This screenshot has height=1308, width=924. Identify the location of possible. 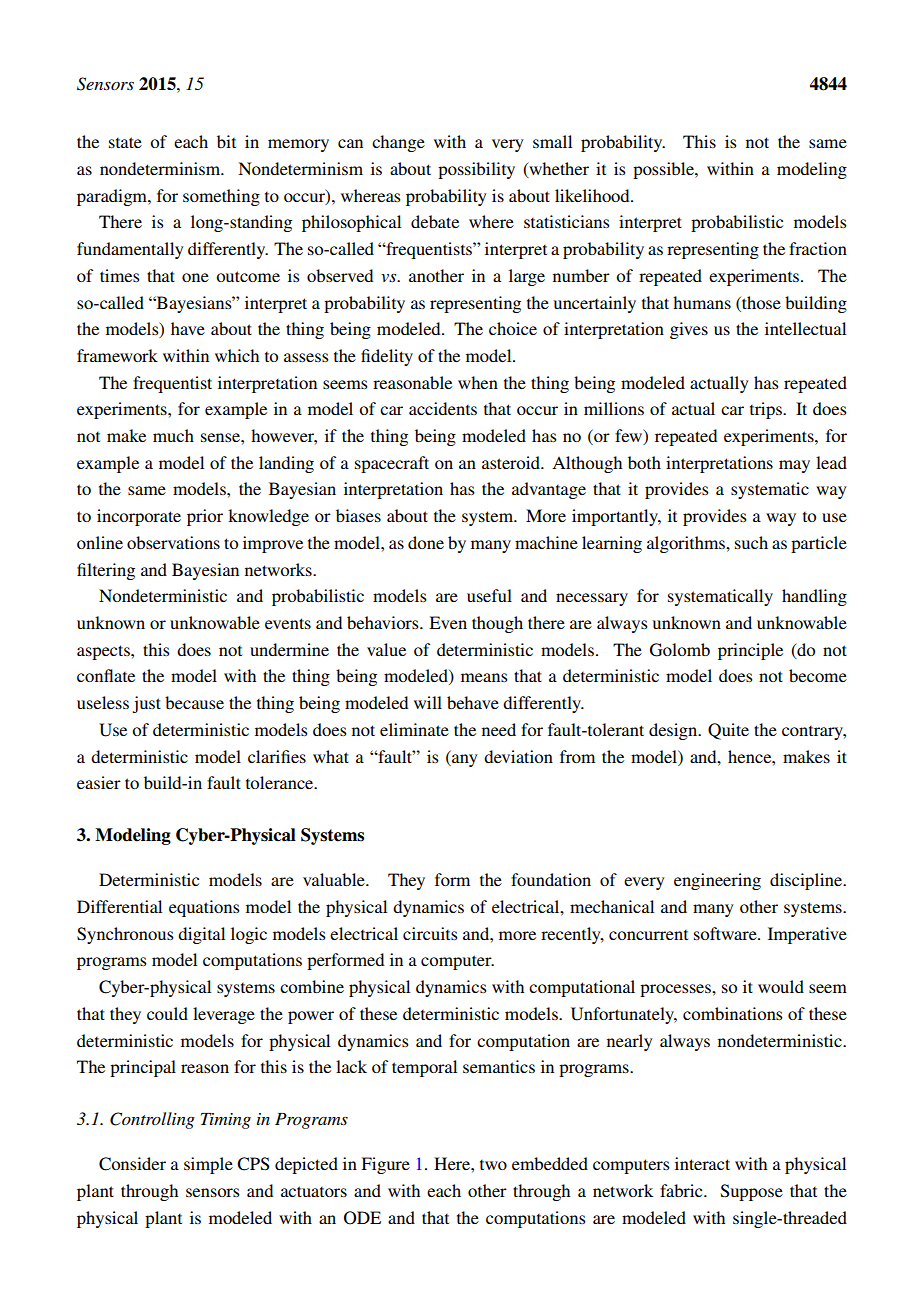
(664, 170).
